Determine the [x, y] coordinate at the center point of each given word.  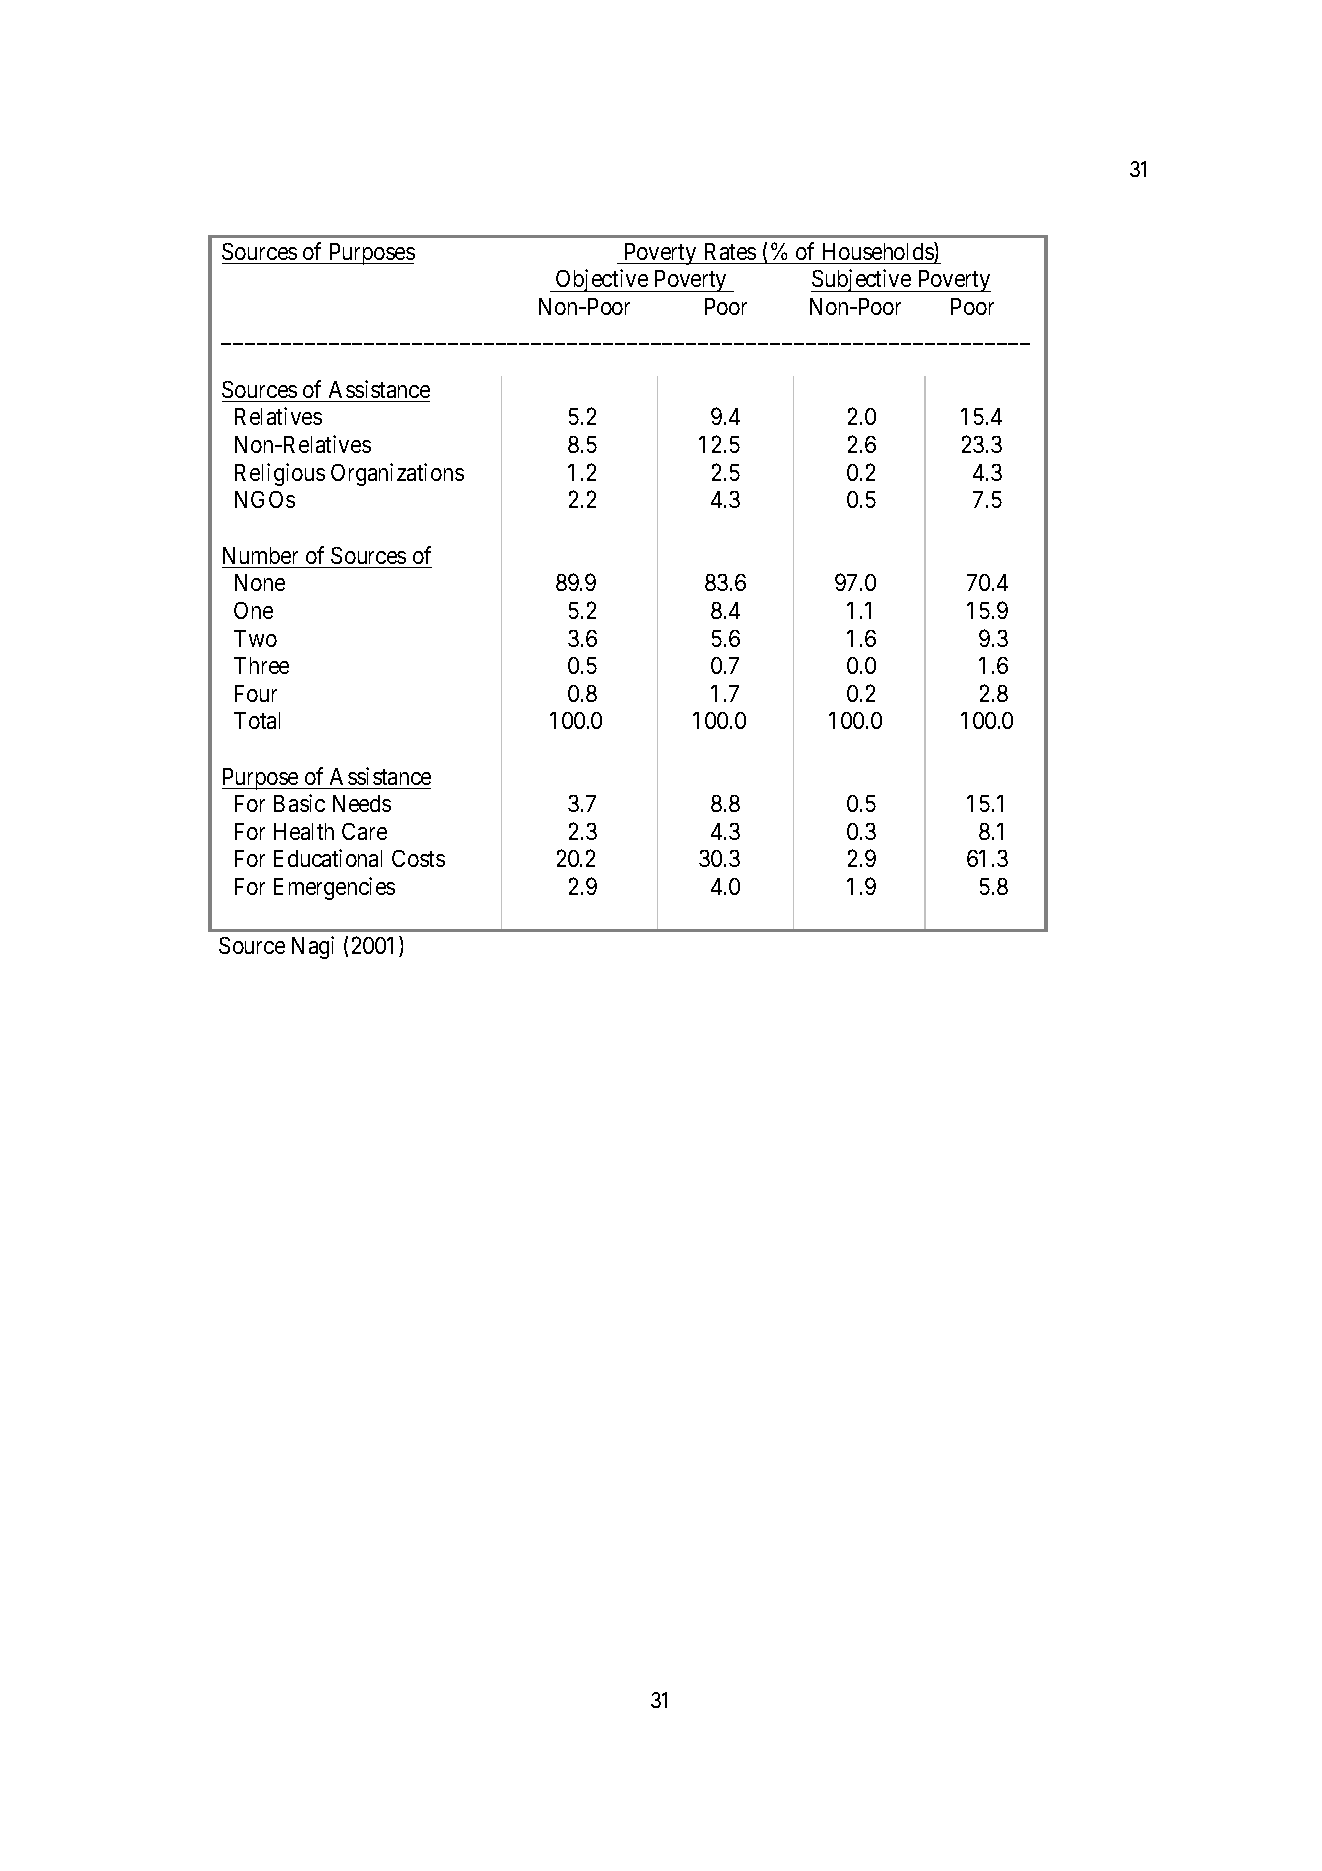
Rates [730, 251]
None [260, 582]
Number [260, 555]
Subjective [862, 280]
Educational [328, 858]
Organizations [397, 474]
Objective [602, 280]
